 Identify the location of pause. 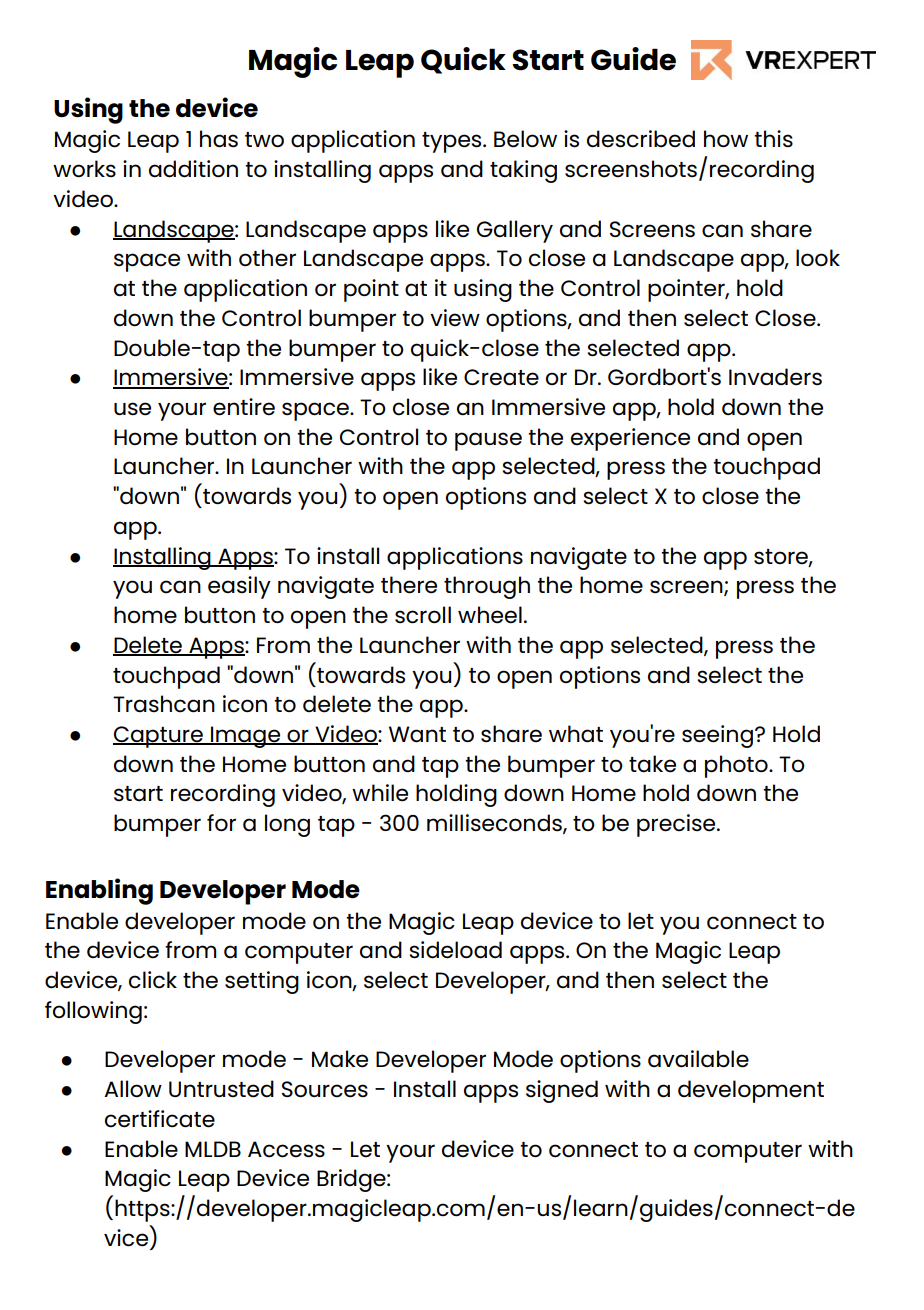
(488, 441).
